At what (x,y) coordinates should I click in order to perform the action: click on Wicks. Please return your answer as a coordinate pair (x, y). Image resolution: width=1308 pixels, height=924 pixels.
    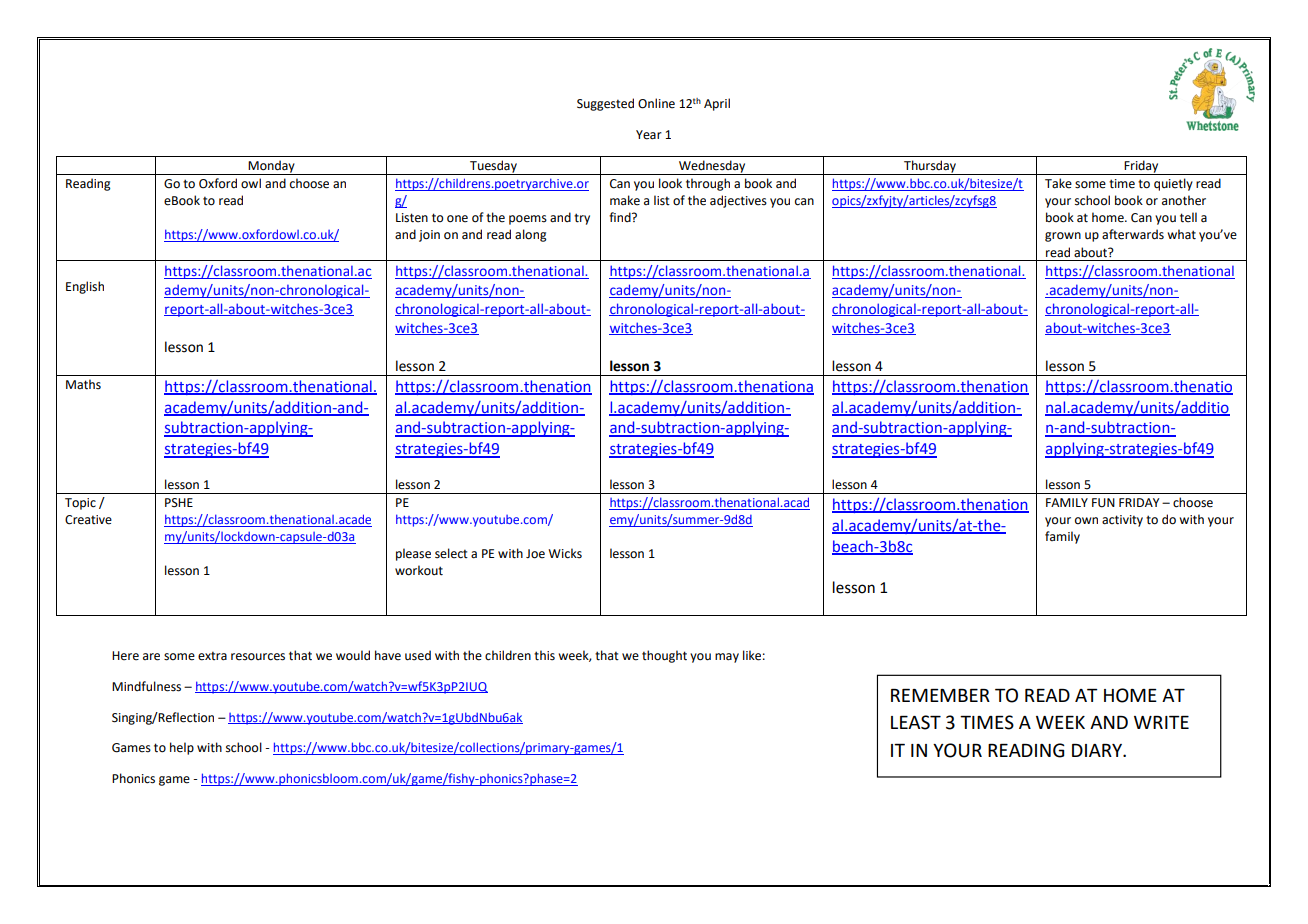
    Looking at the image, I should click on (565, 553).
